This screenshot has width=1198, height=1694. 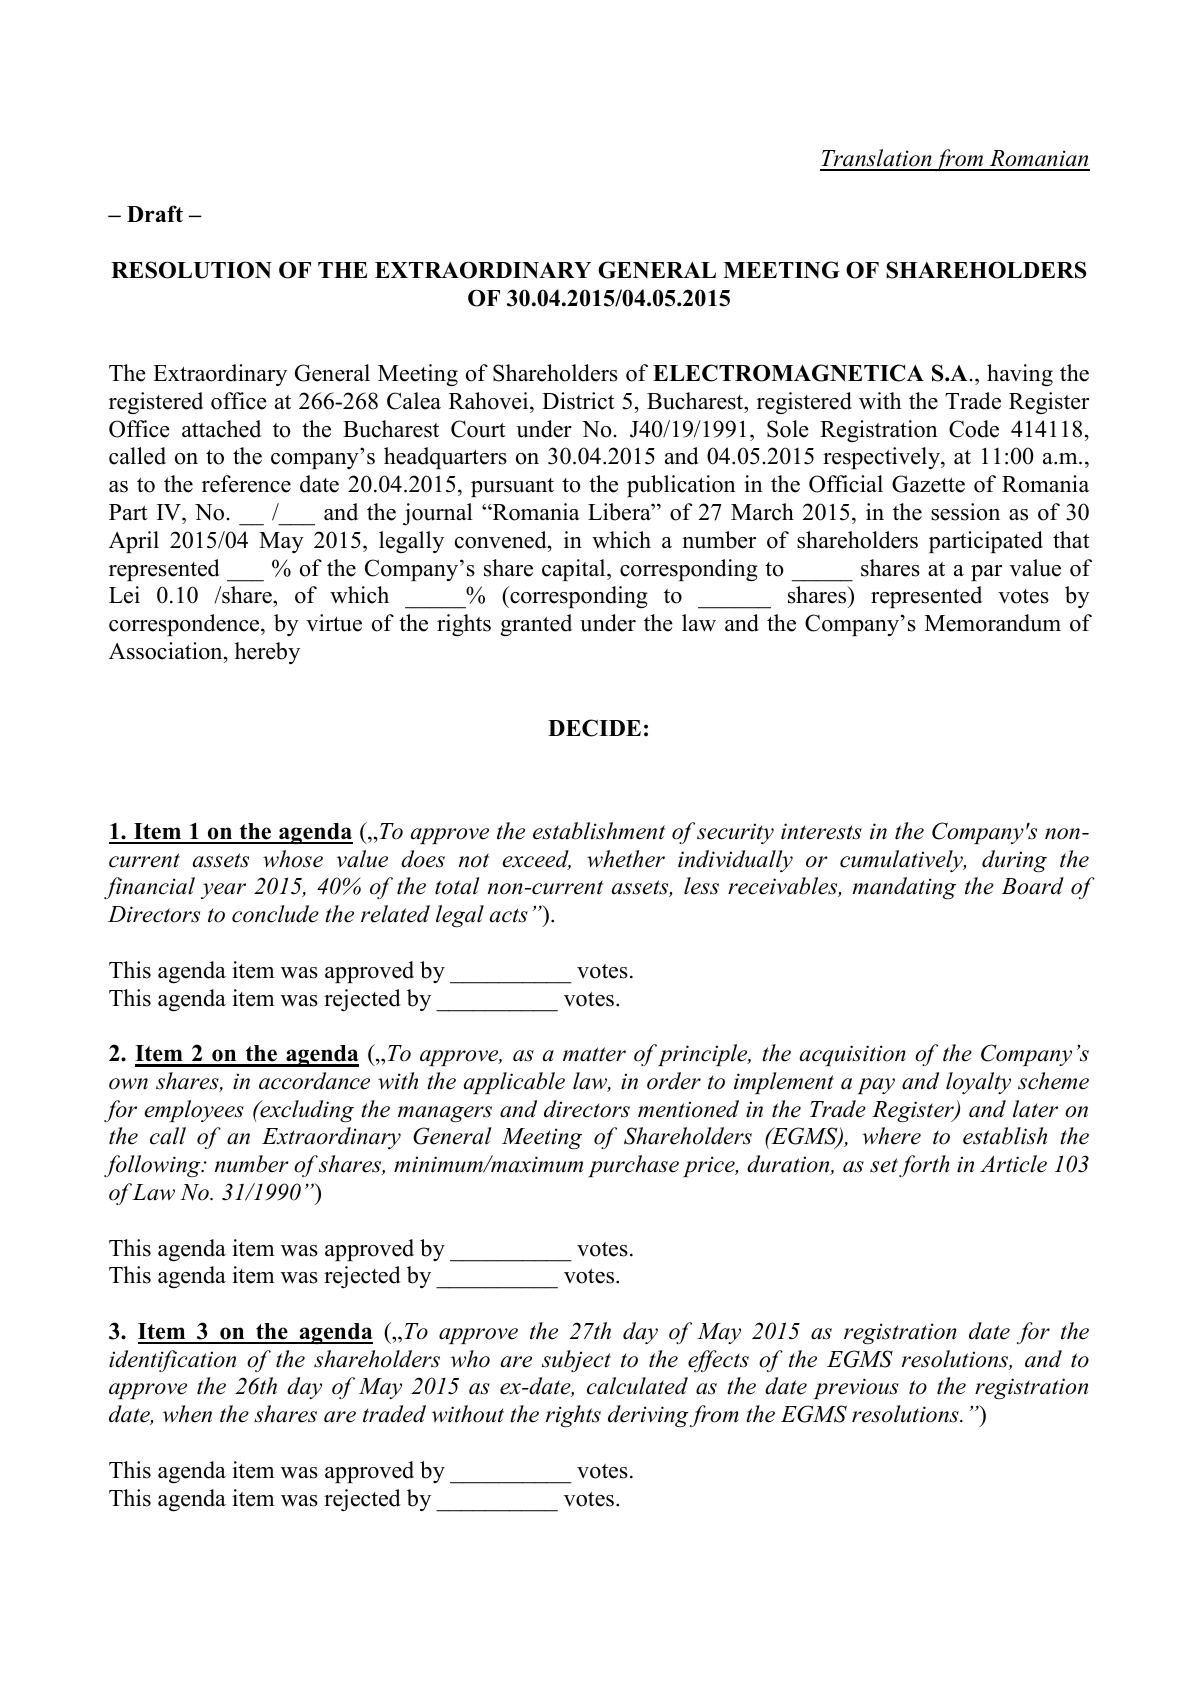 I want to click on forth, so click(x=924, y=1166).
